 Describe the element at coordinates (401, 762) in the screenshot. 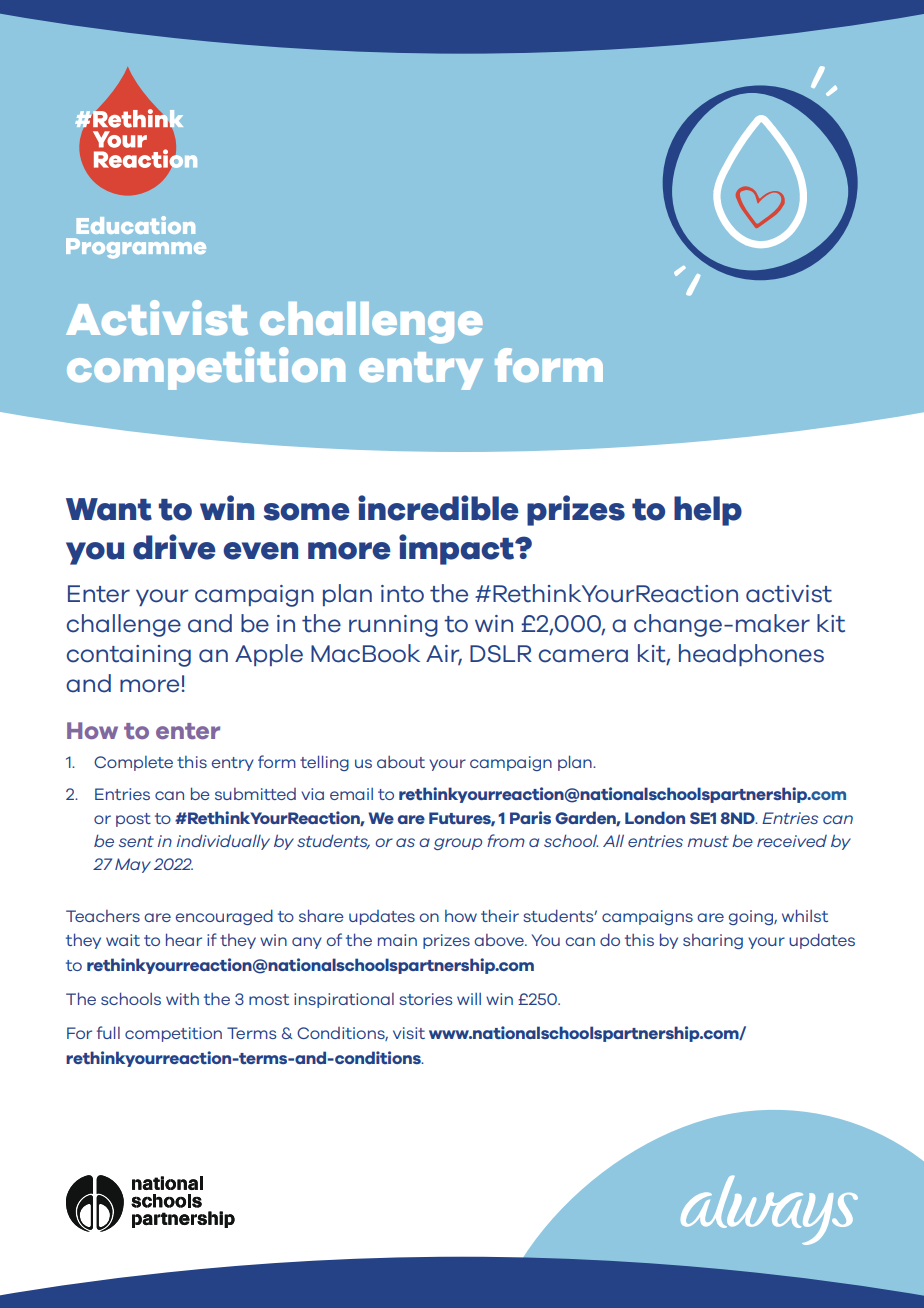

I see `about` at that location.
